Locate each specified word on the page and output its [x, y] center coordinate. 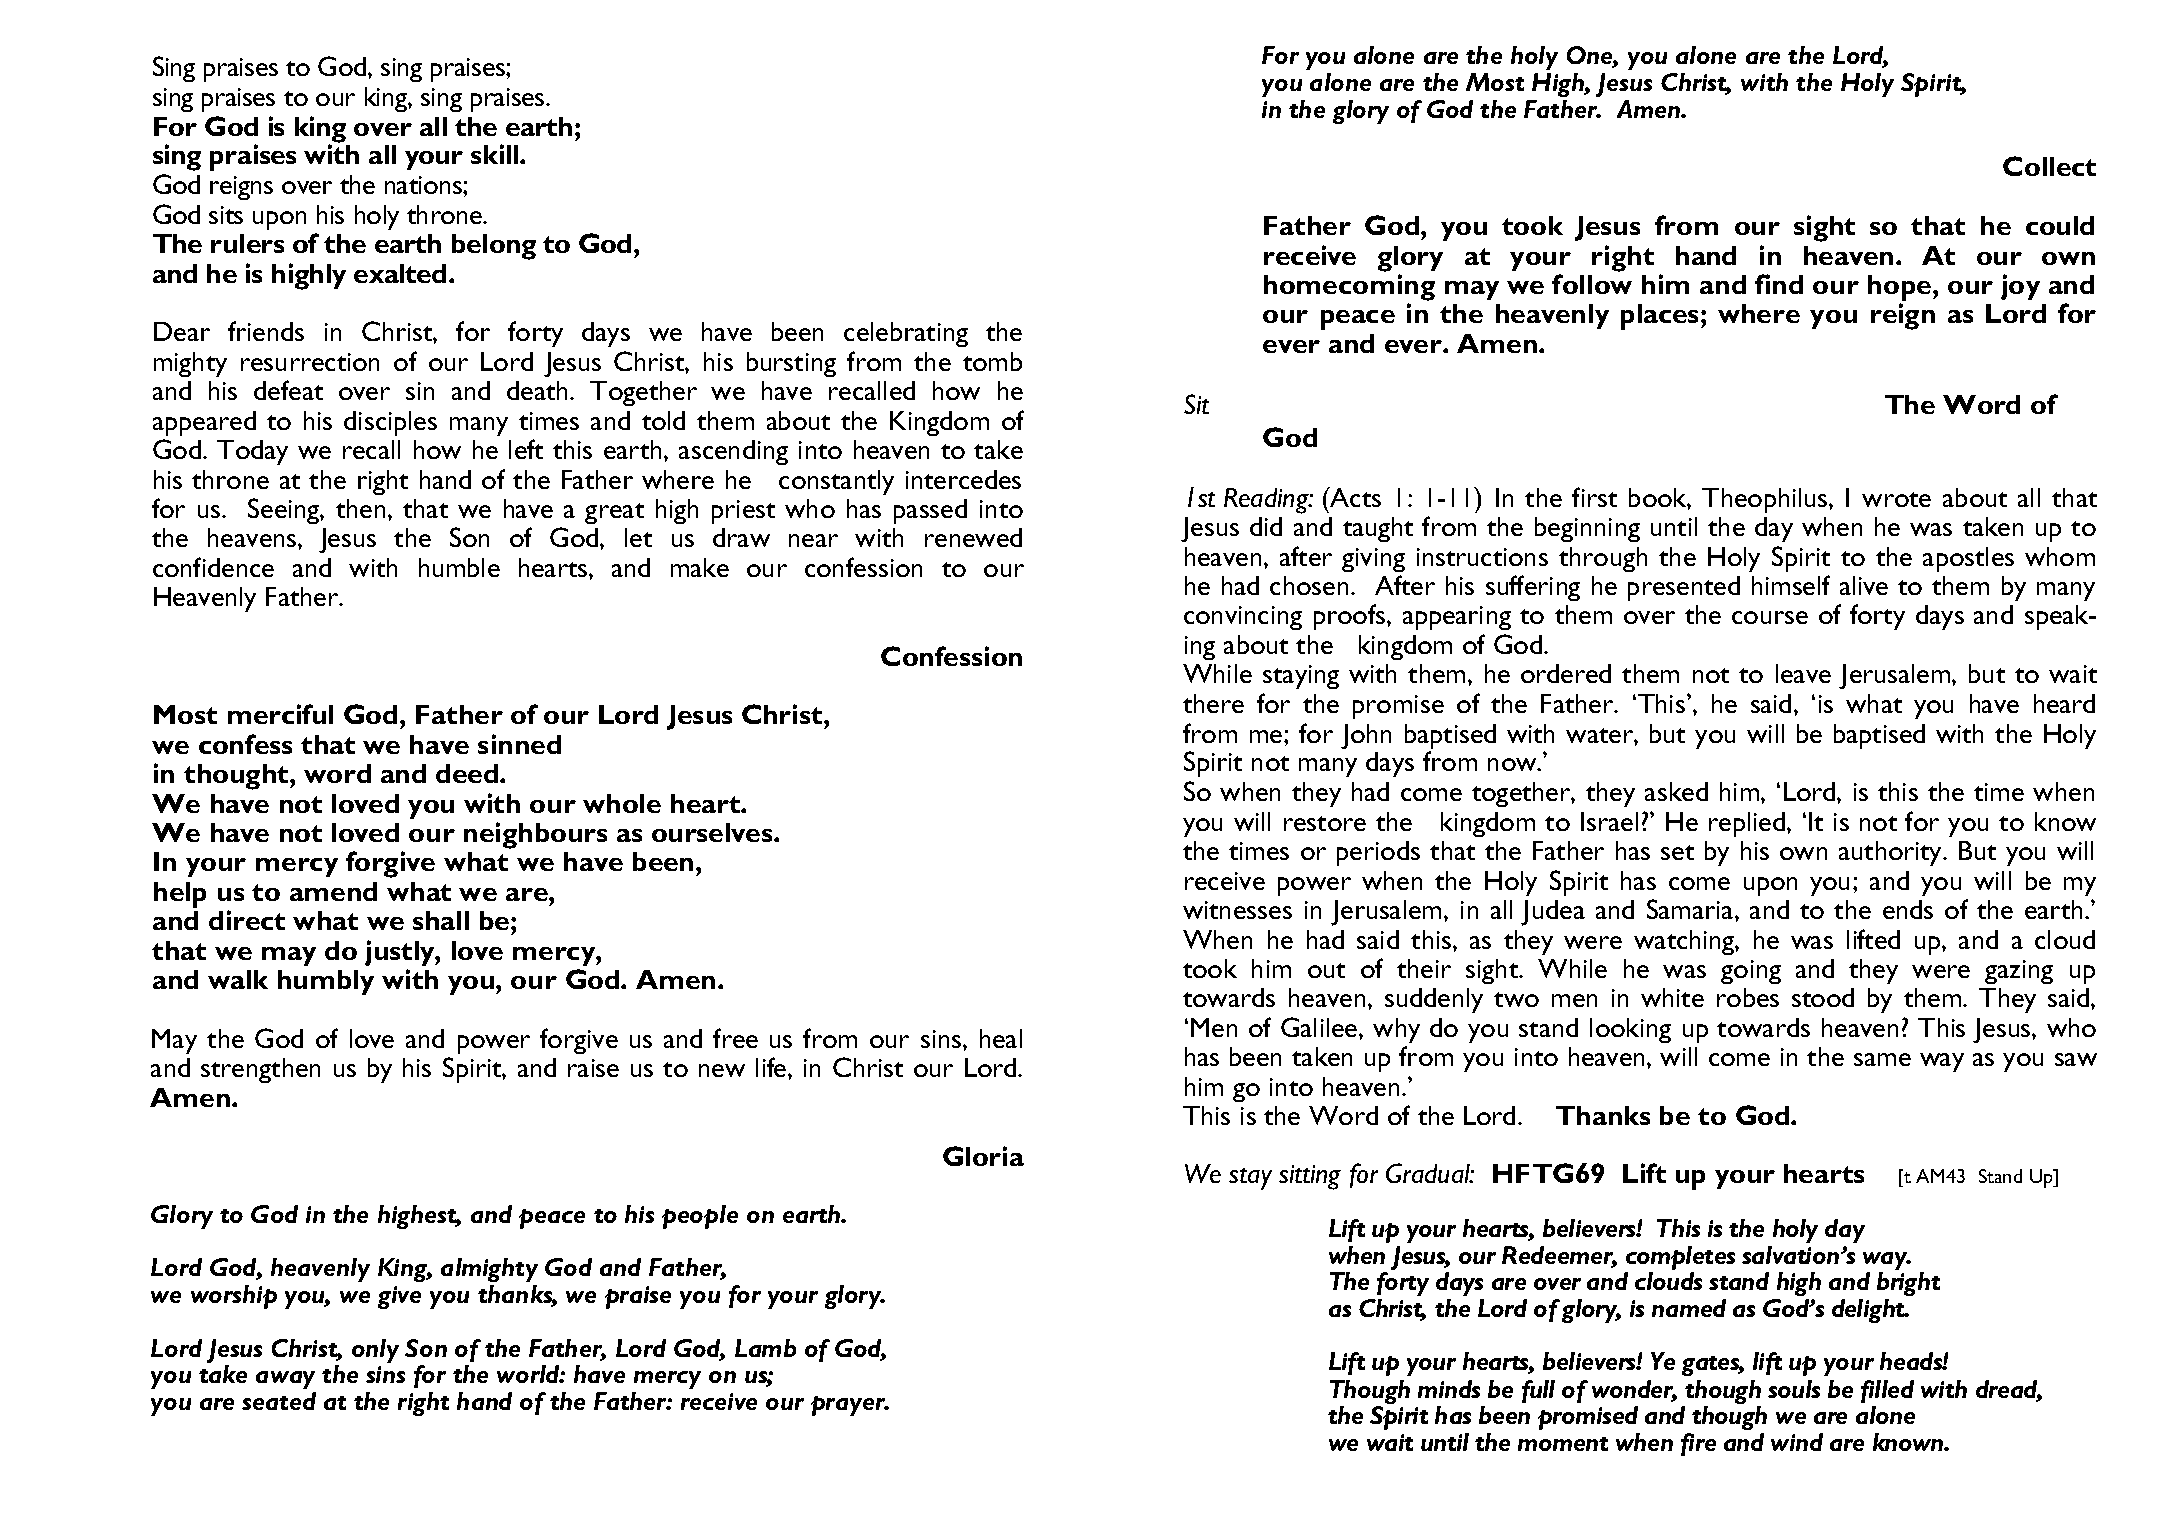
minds [1449, 1389]
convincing [1243, 618]
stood [1823, 997]
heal [1001, 1038]
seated [279, 1401]
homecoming [1349, 287]
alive [1864, 585]
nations [424, 185]
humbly [326, 982]
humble [459, 567]
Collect [2049, 166]
